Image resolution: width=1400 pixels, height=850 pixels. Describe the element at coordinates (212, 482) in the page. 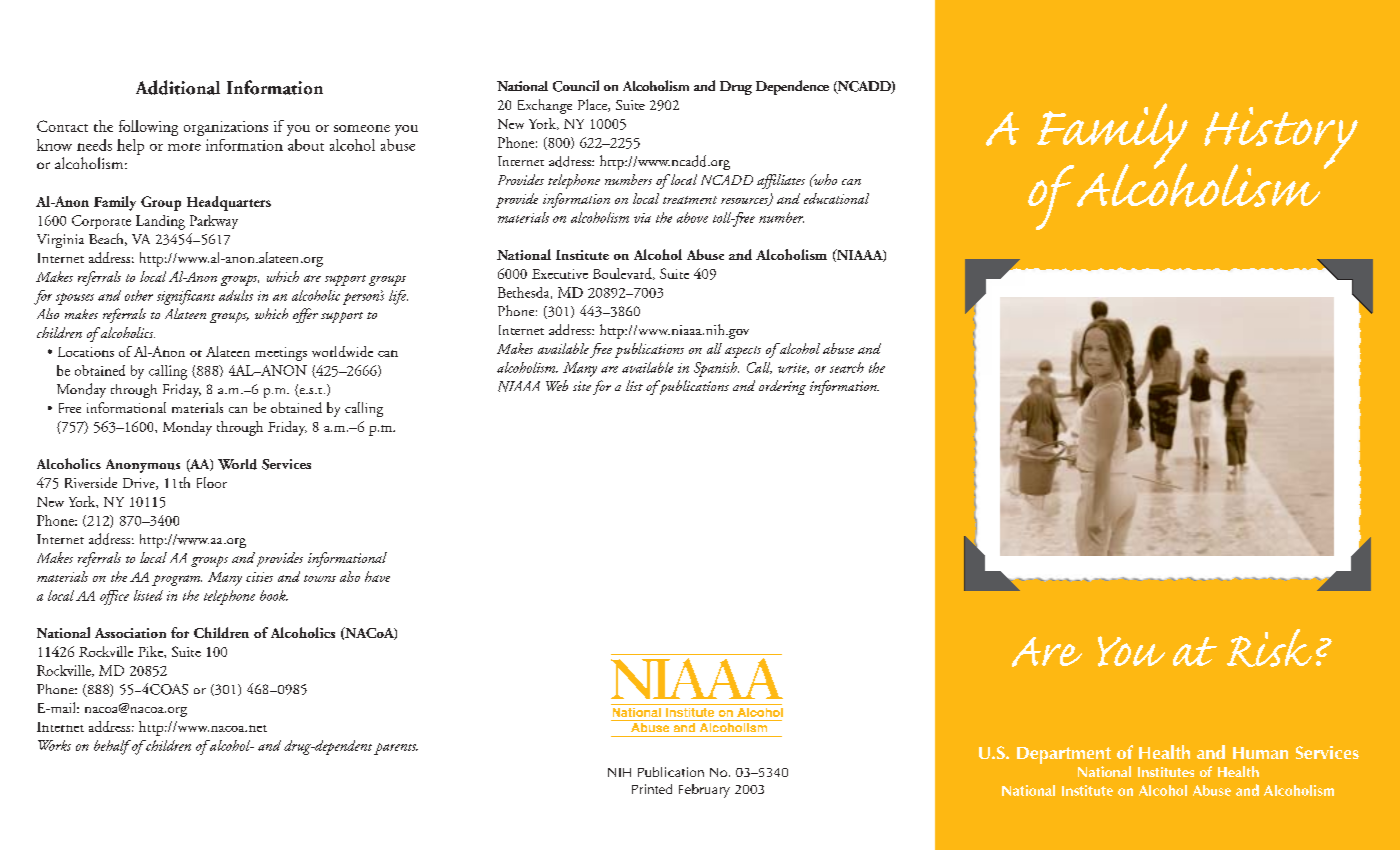

I see `Floor` at that location.
